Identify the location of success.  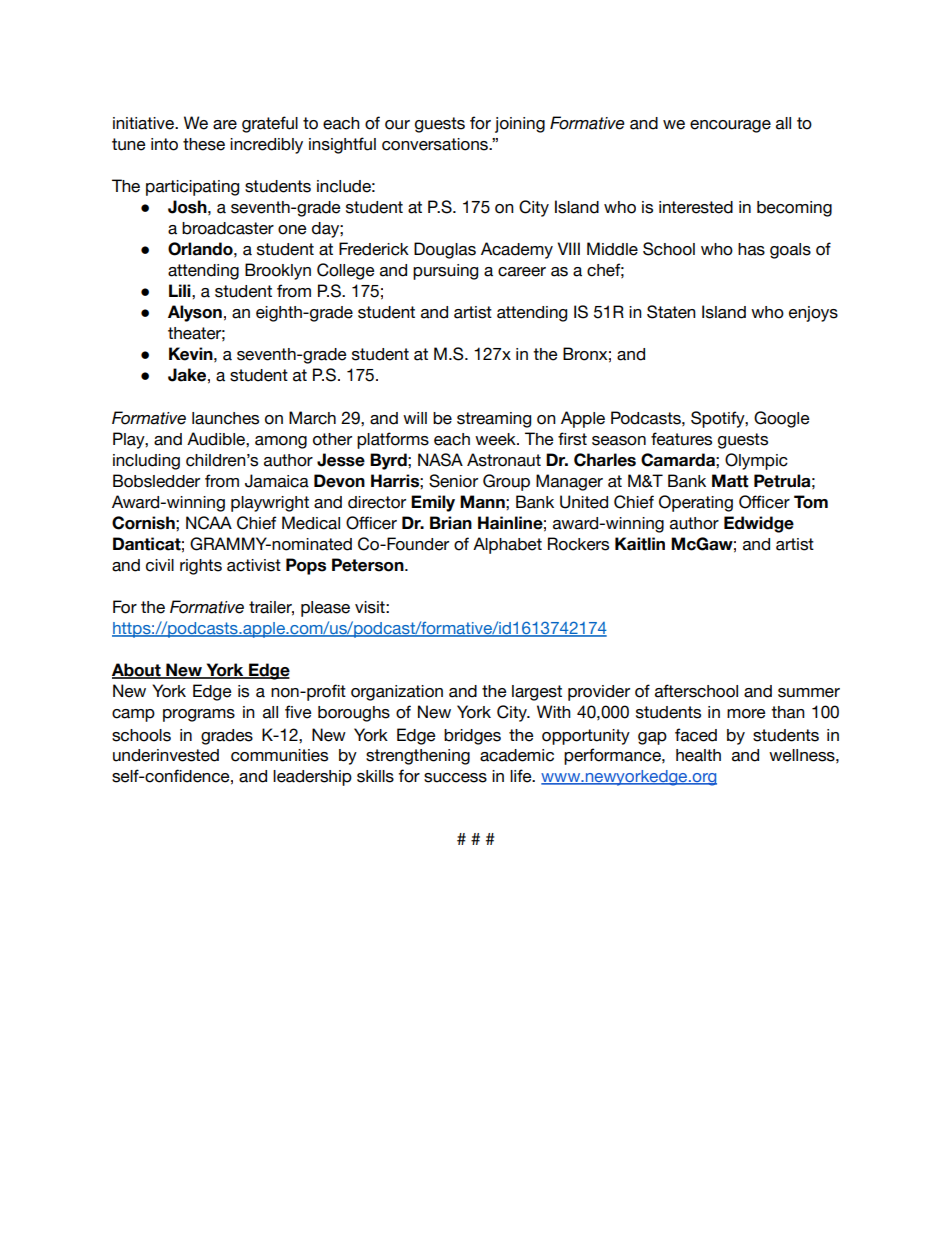
(455, 778).
